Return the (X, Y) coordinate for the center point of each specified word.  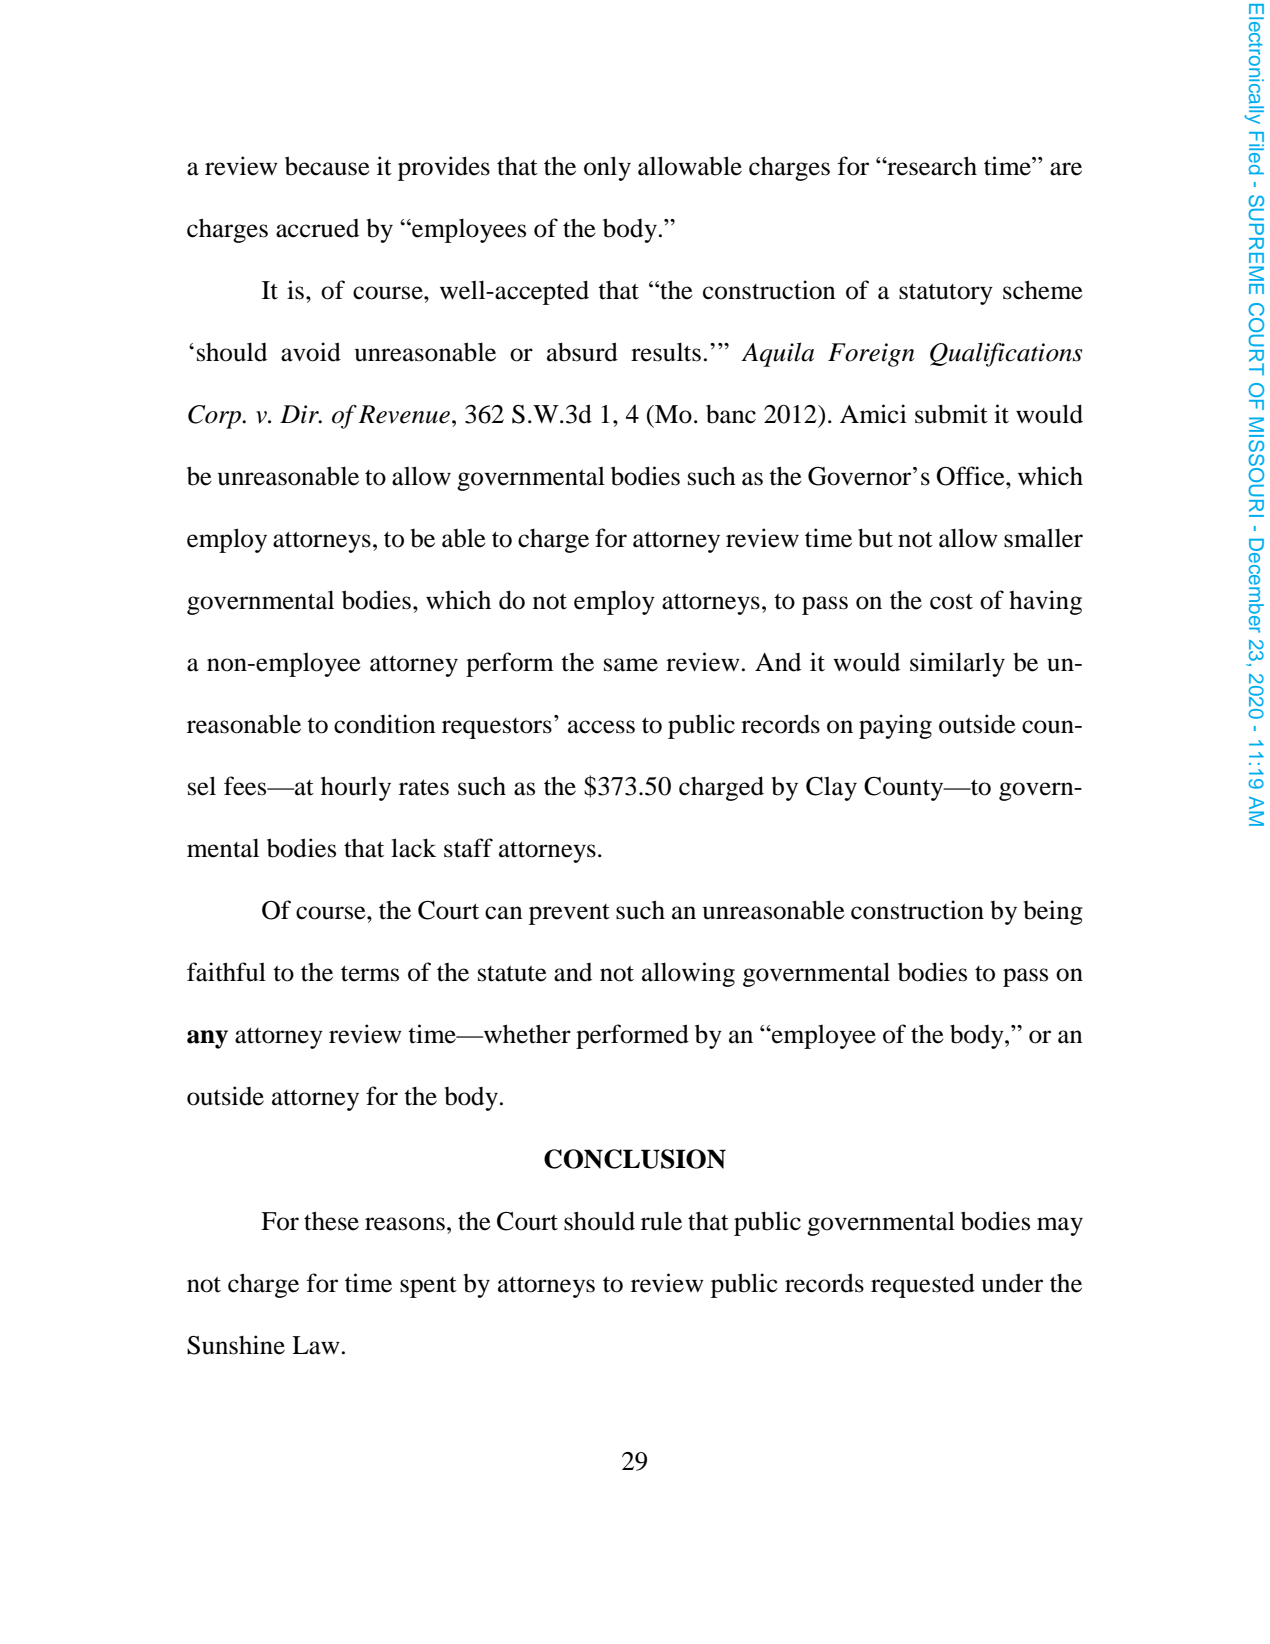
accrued (317, 228)
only (607, 168)
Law (316, 1345)
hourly (356, 788)
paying (895, 726)
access (601, 727)
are (1066, 169)
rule (661, 1221)
